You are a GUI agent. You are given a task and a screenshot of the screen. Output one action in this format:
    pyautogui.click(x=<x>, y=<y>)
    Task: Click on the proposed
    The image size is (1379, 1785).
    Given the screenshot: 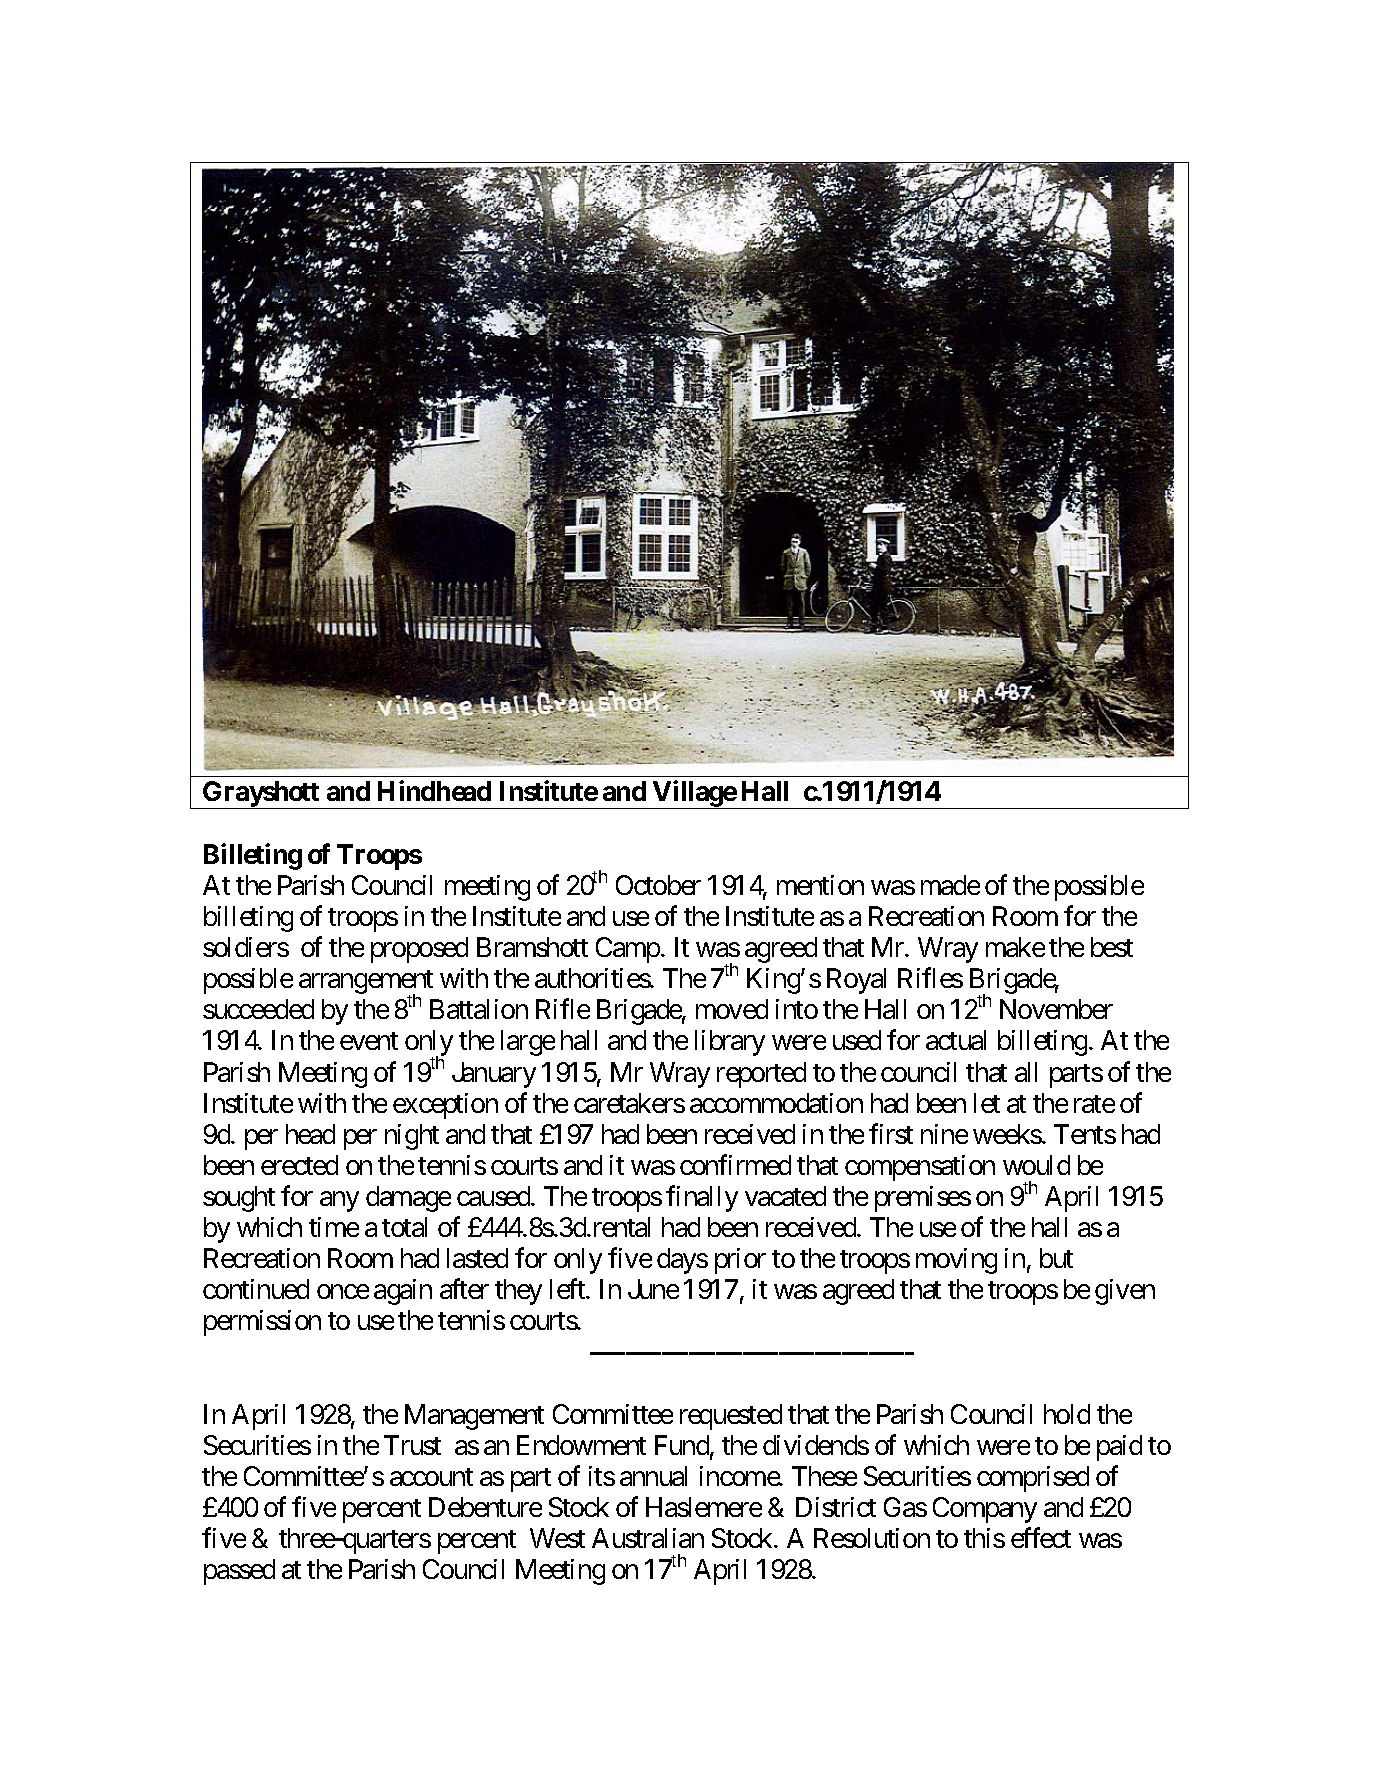 What is the action you would take?
    pyautogui.click(x=419, y=950)
